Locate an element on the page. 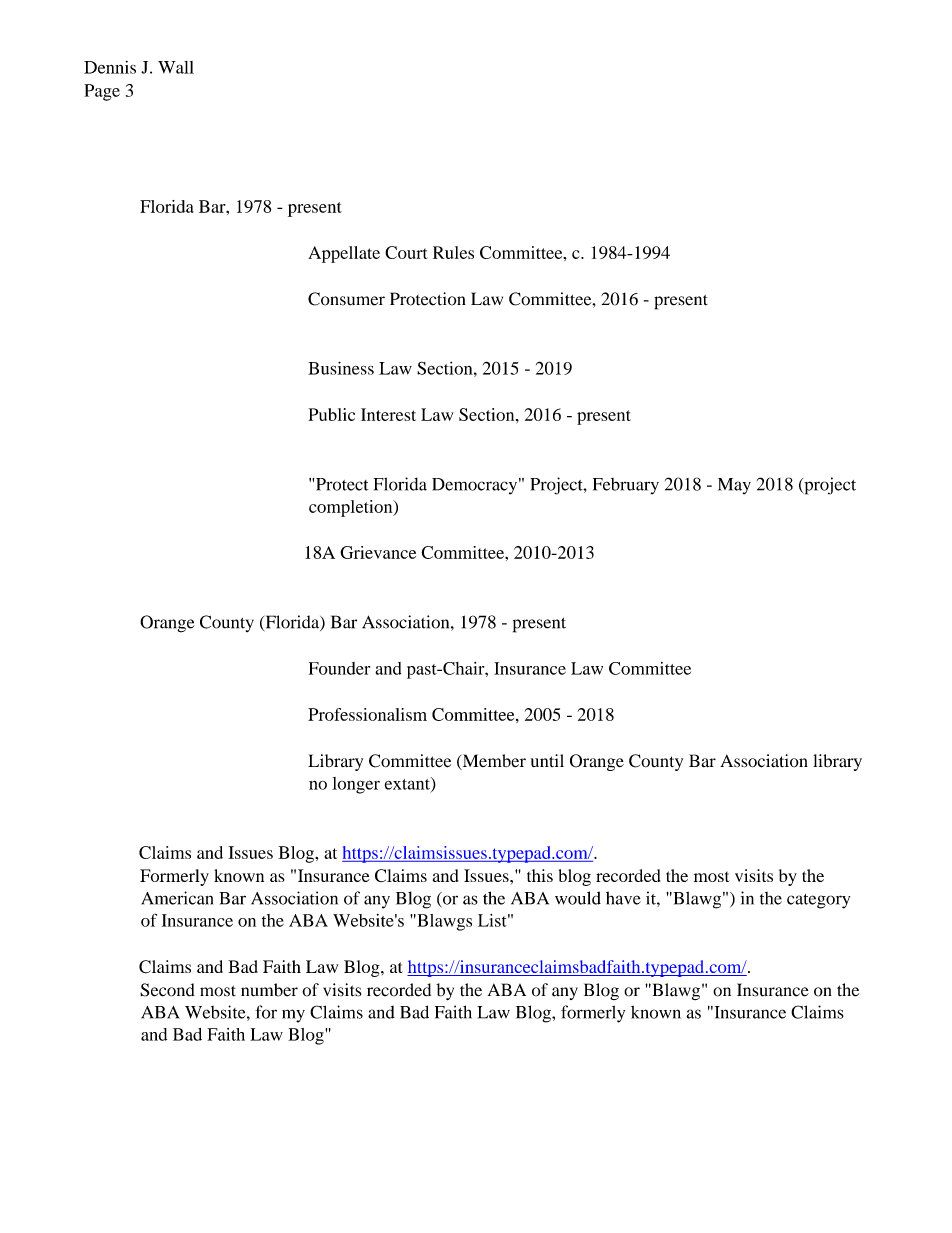 The width and height of the document is (952, 1233). May is located at coordinates (734, 486).
